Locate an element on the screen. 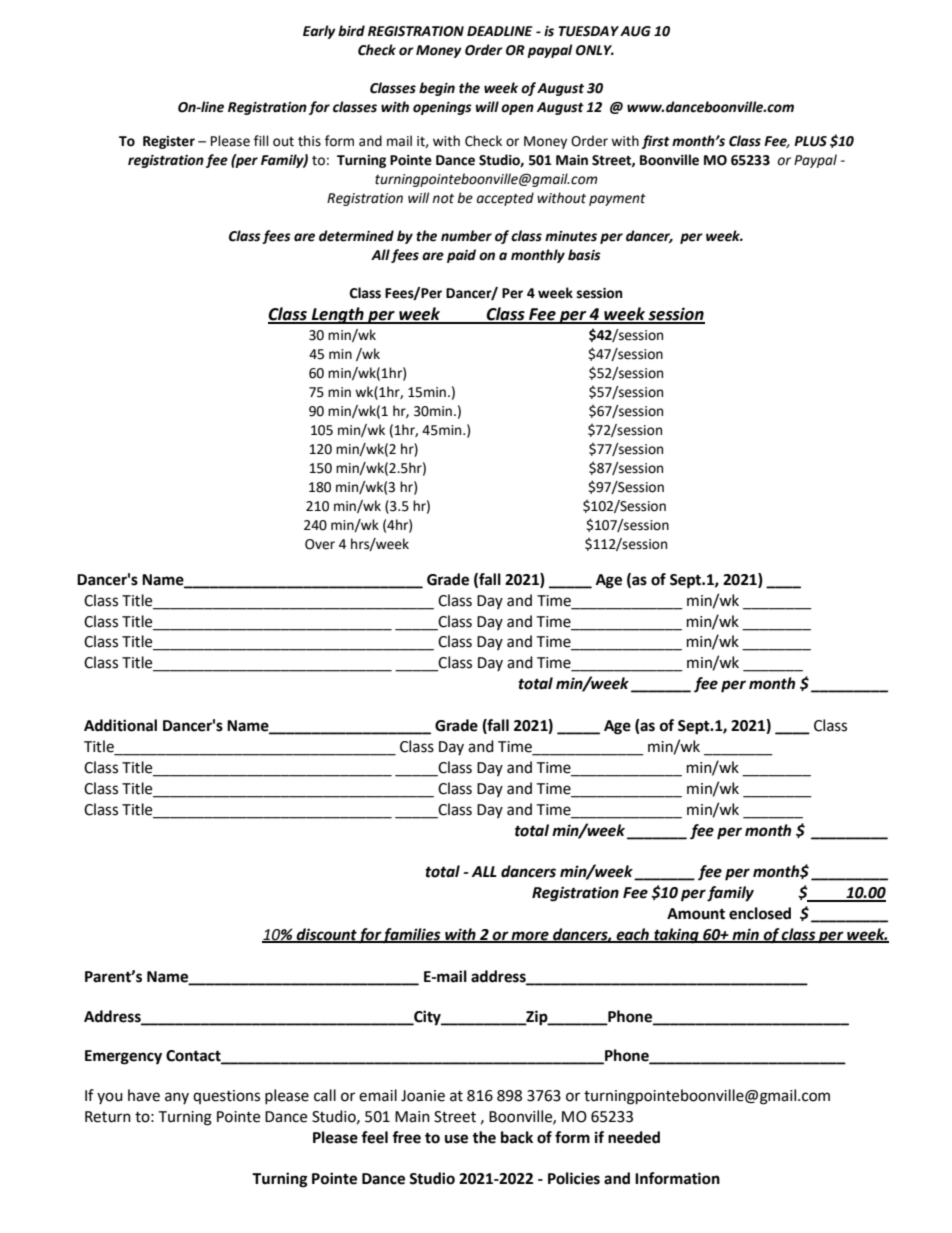  any is located at coordinates (177, 1098).
